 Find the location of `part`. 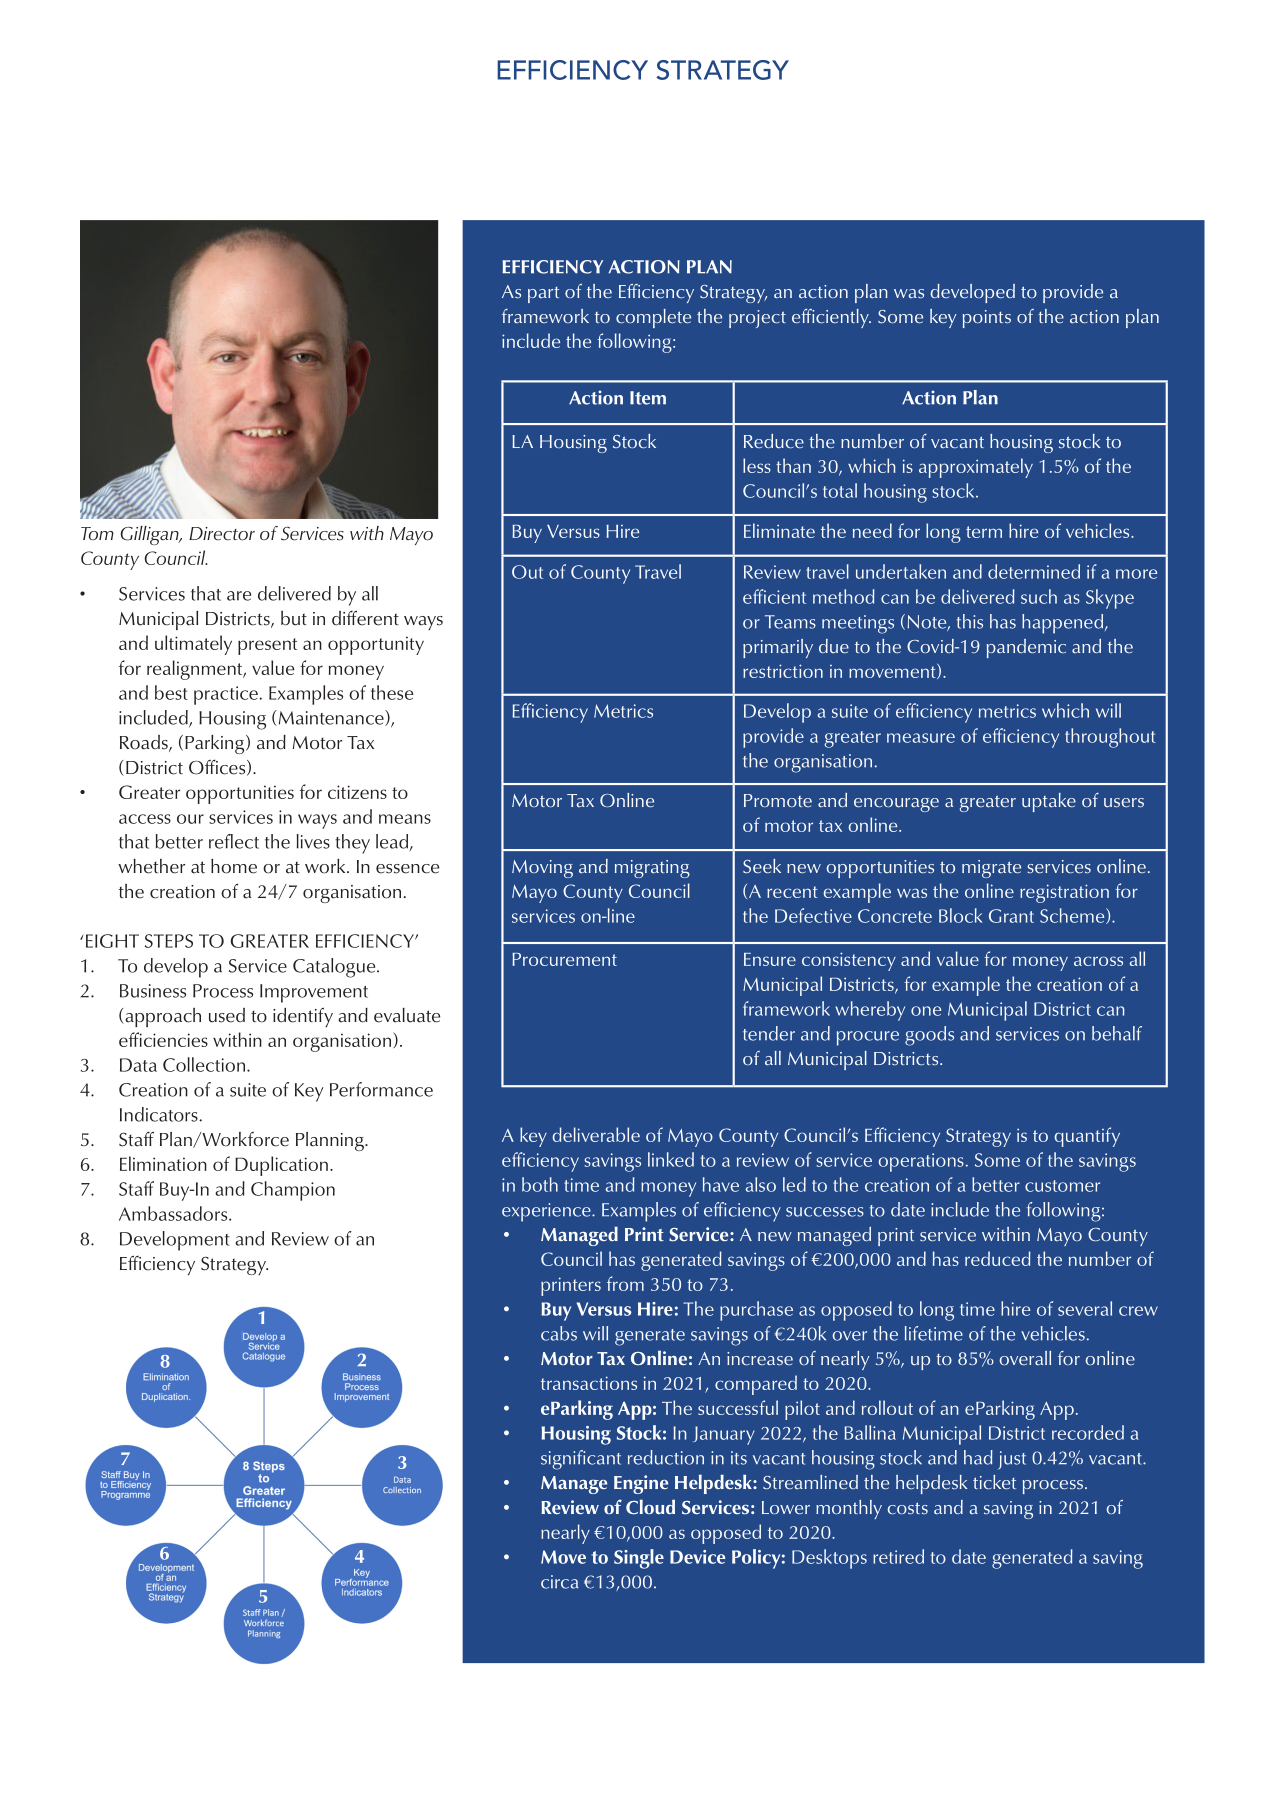

part is located at coordinates (543, 295).
